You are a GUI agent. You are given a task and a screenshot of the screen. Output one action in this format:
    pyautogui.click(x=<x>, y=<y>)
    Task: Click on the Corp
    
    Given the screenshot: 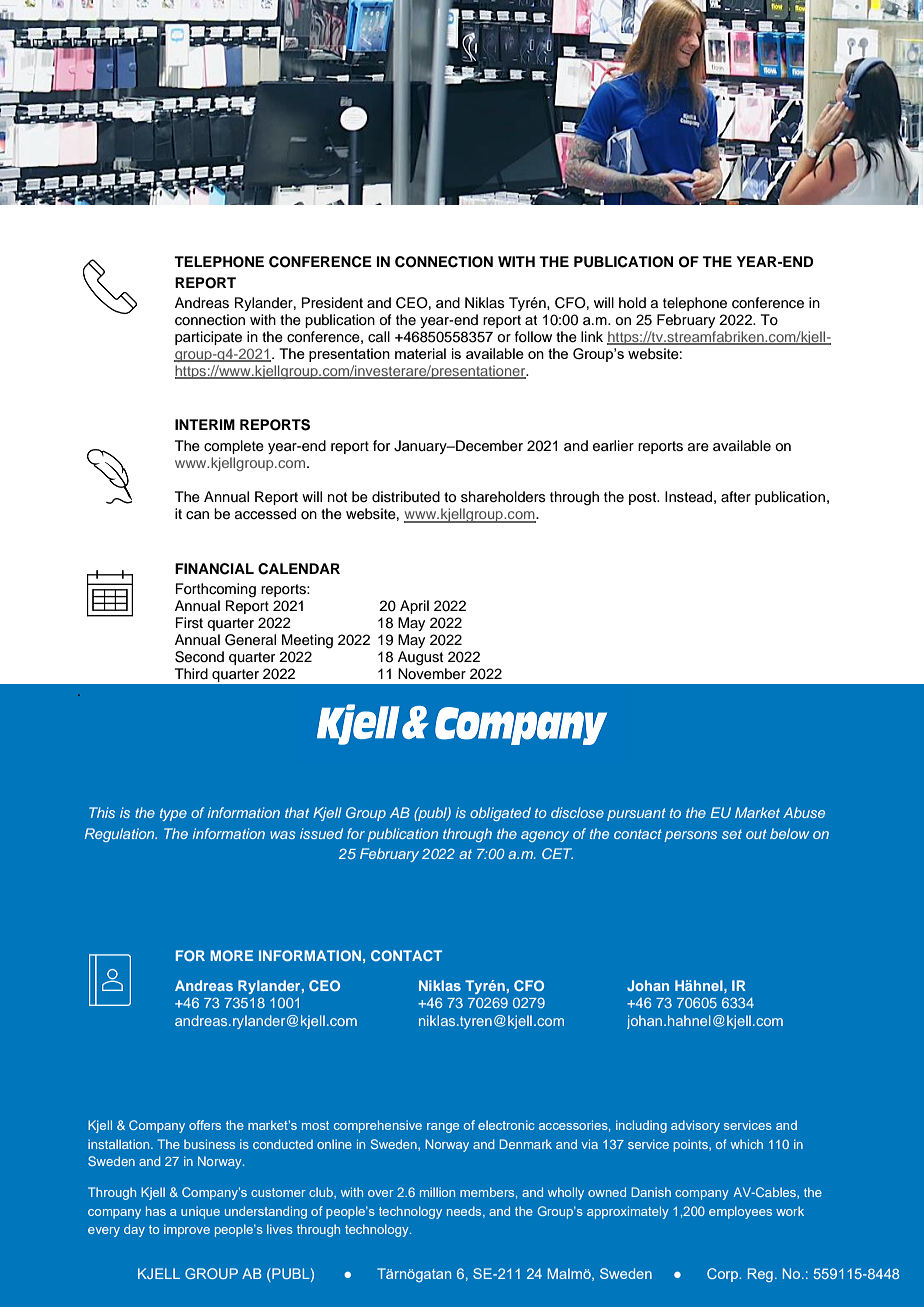 What is the action you would take?
    pyautogui.click(x=723, y=1275)
